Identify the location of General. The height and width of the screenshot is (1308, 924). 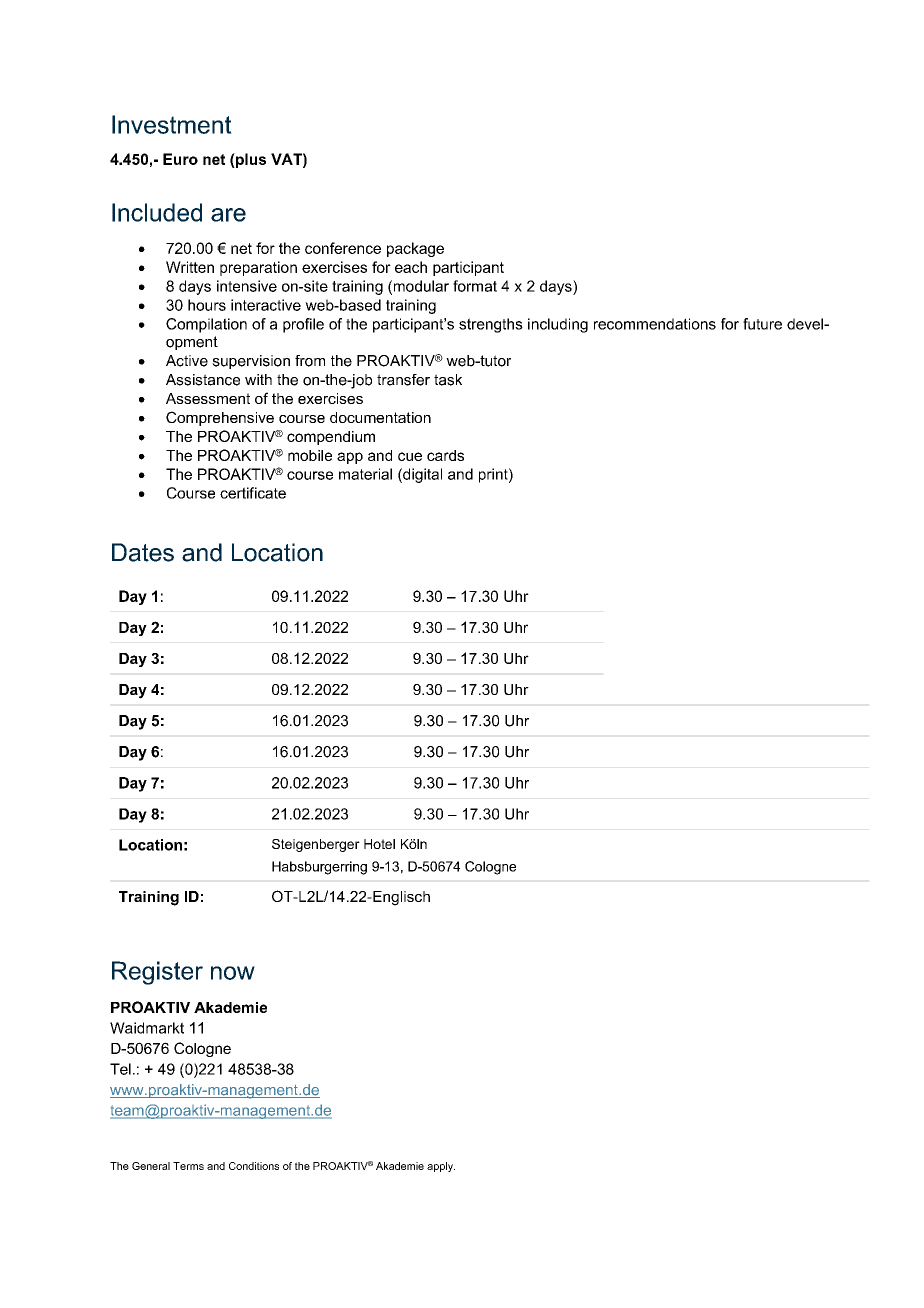
(151, 1166).
